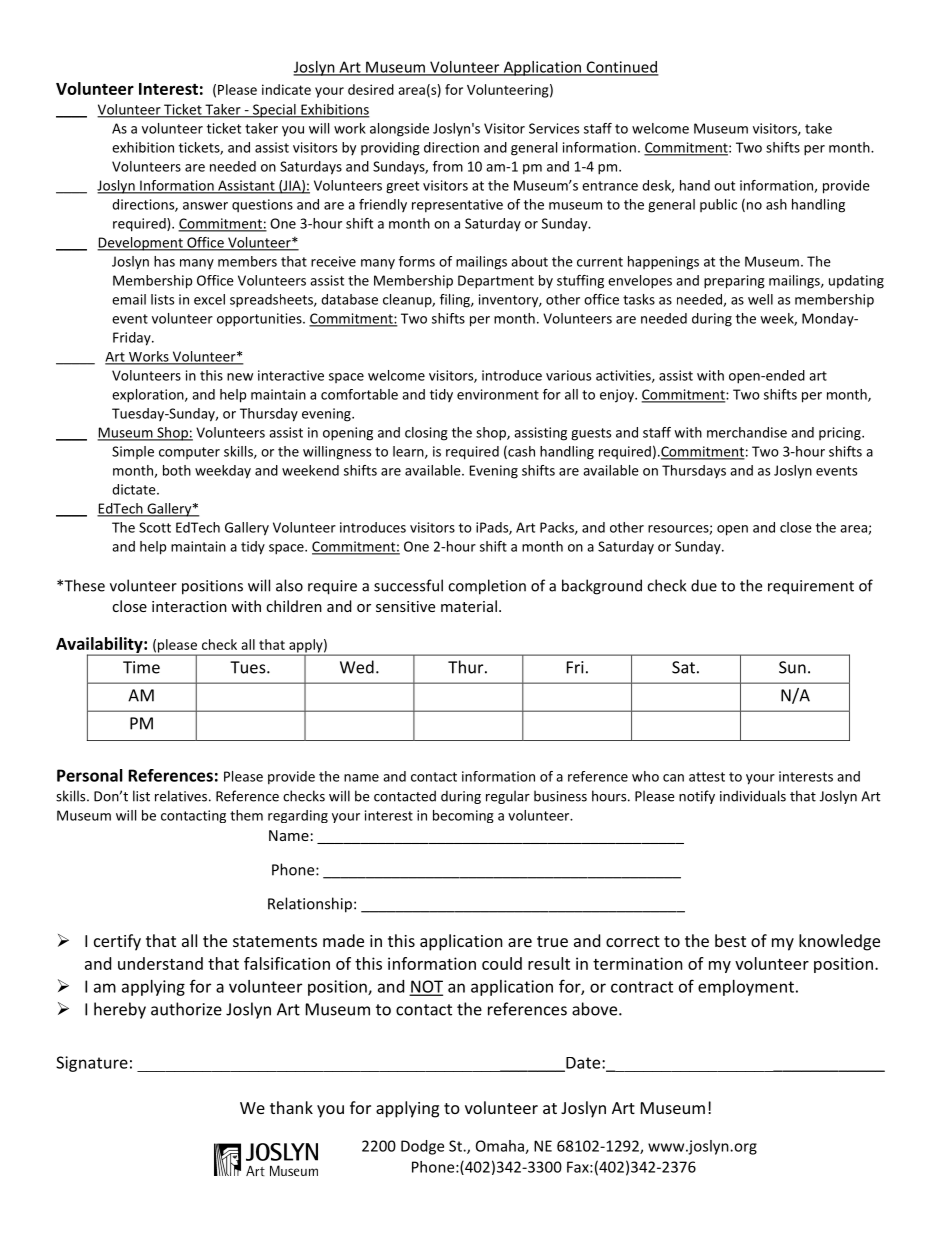  What do you see at coordinates (760, 299) in the document?
I see `well` at bounding box center [760, 299].
